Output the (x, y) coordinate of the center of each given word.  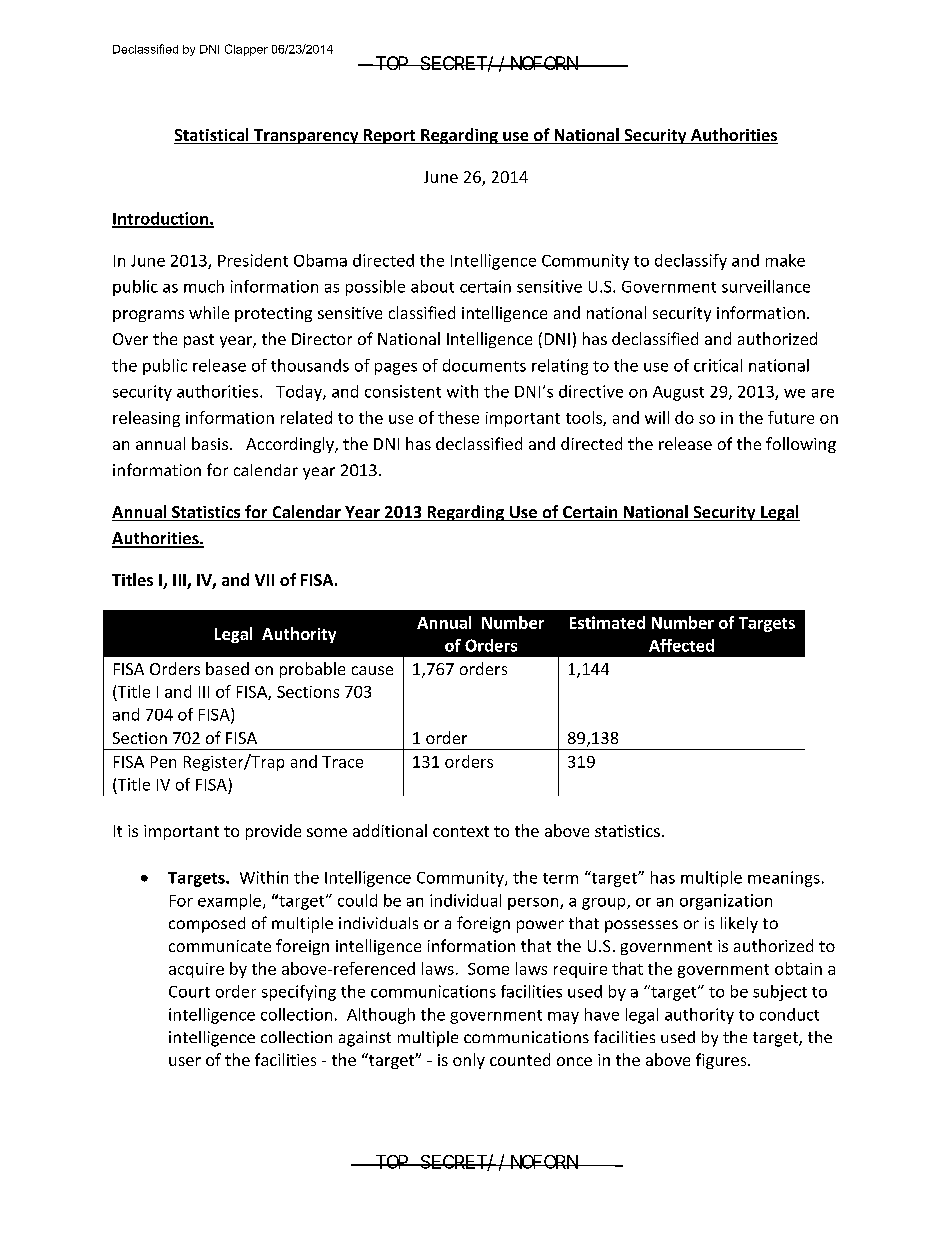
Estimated (607, 622)
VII (264, 580)
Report (389, 136)
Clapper (246, 50)
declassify (691, 262)
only (469, 1061)
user (185, 1061)
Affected (681, 645)
